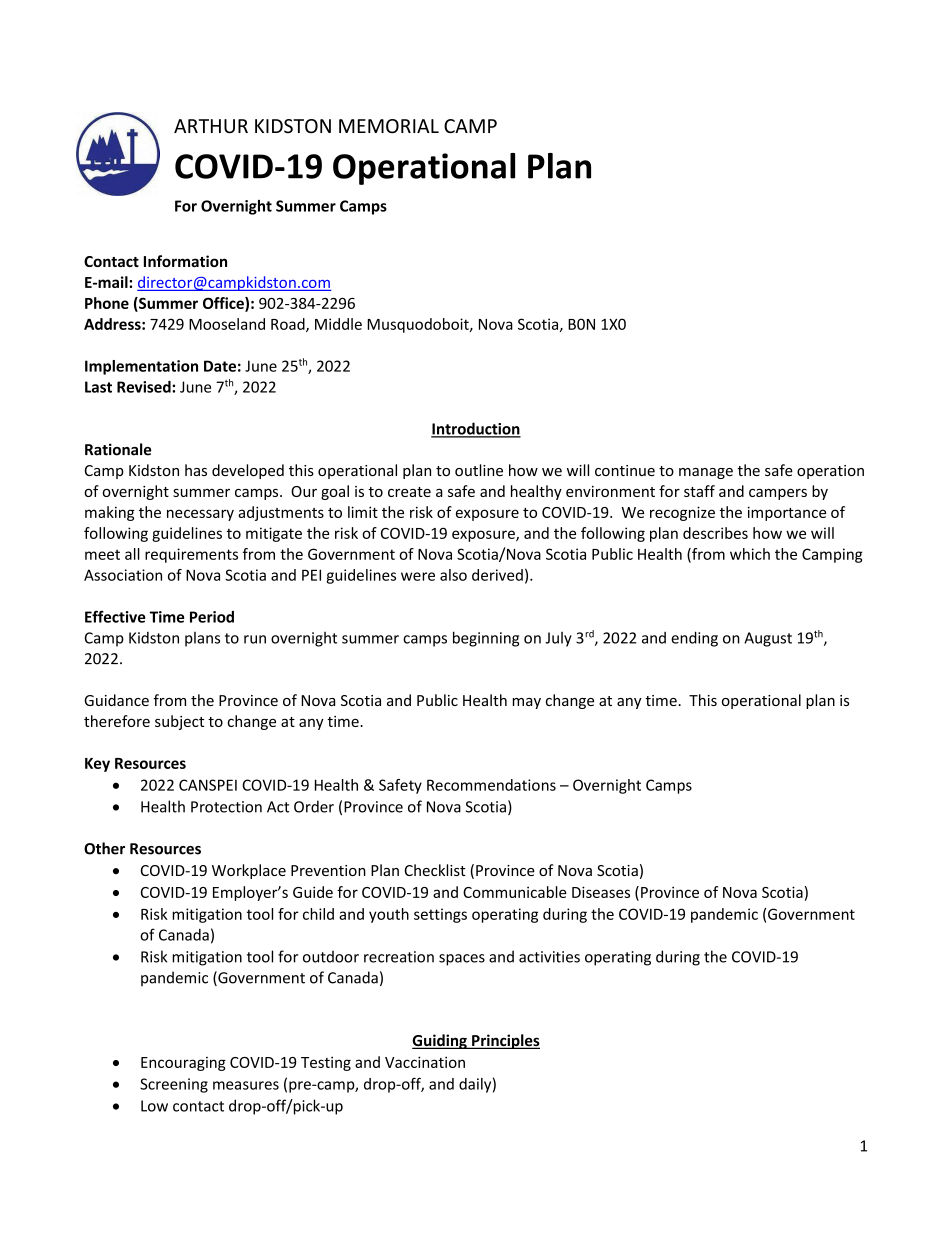 The width and height of the screenshot is (952, 1233). I want to click on Introduction, so click(476, 429).
